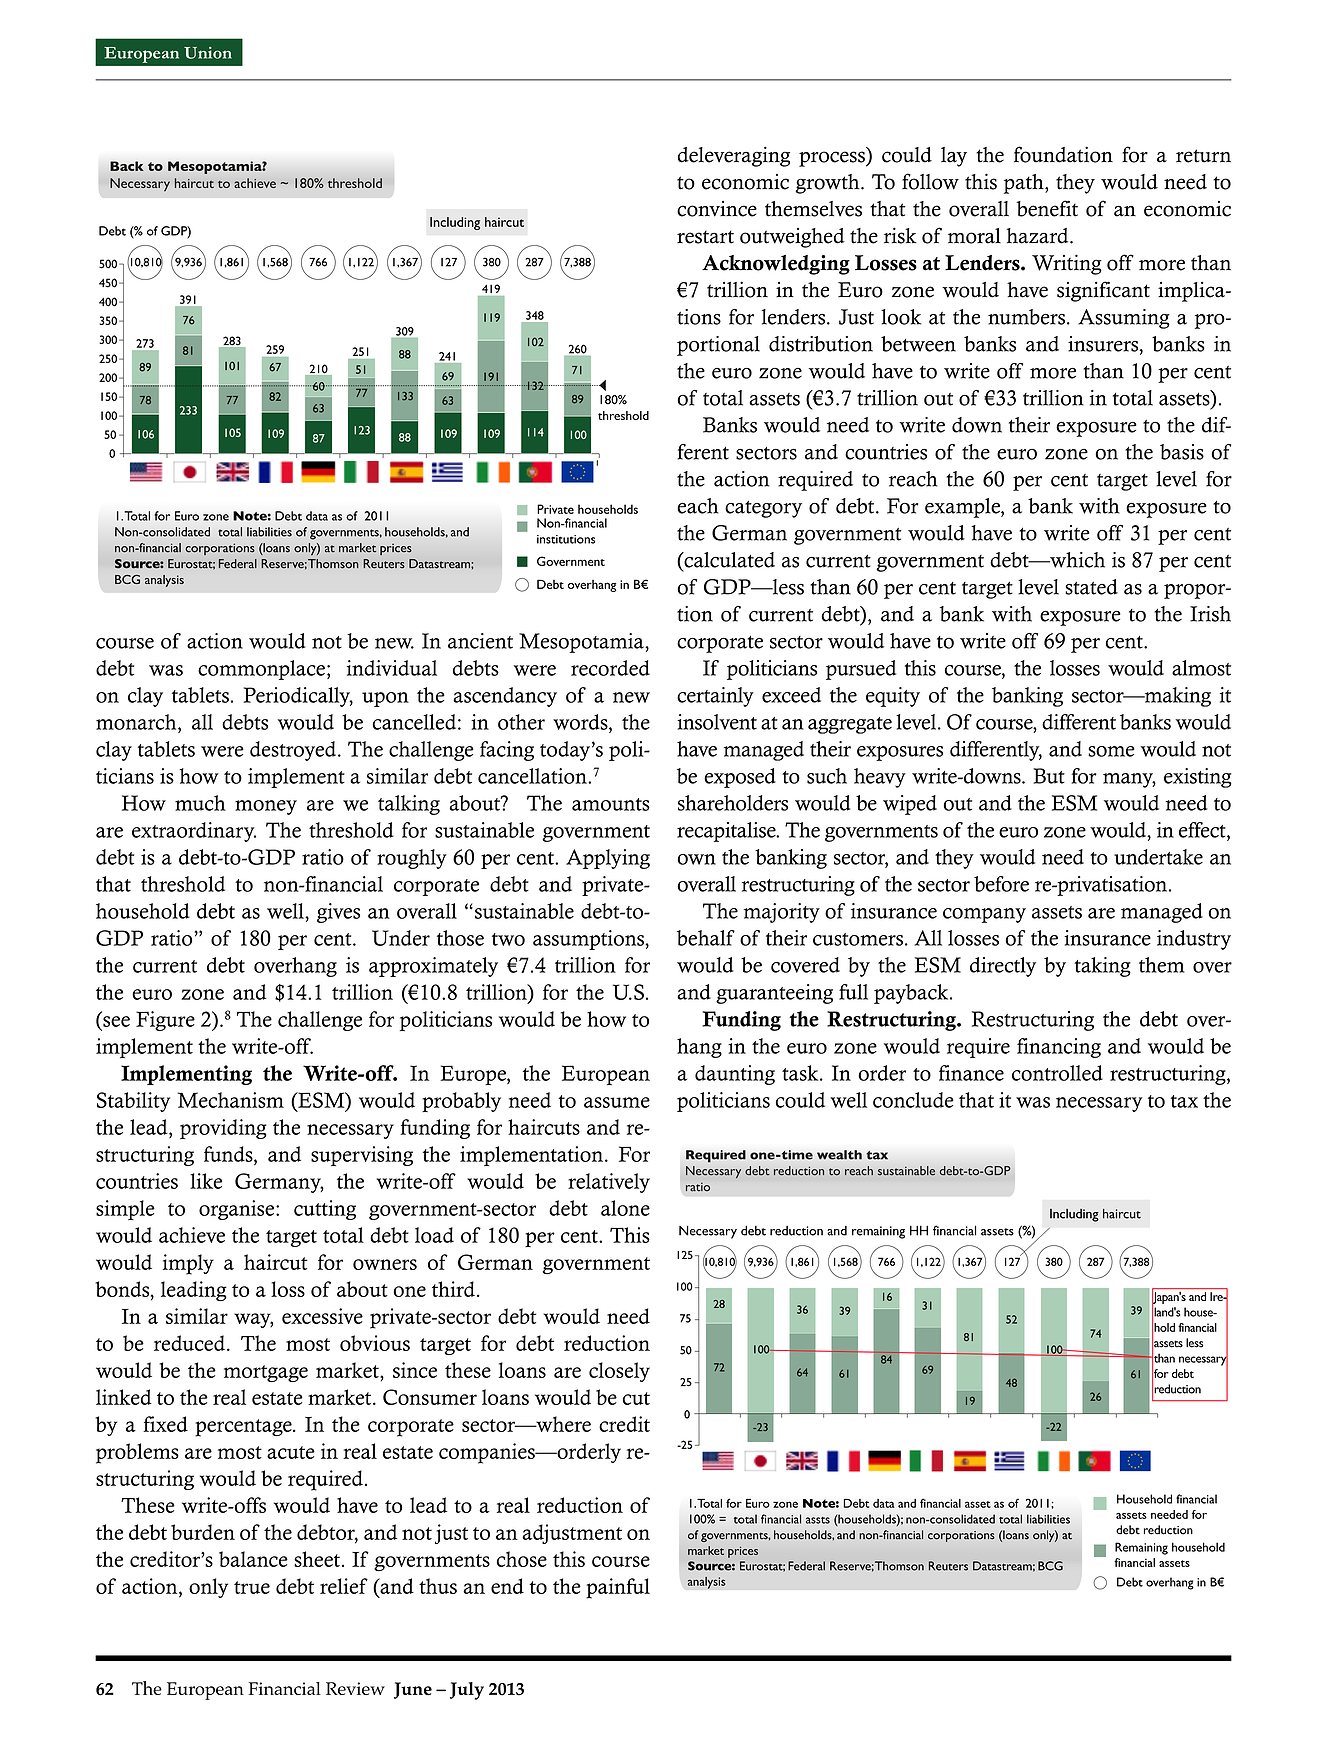 The height and width of the screenshot is (1742, 1327). Describe the element at coordinates (735, 1075) in the screenshot. I see `daunting` at that location.
